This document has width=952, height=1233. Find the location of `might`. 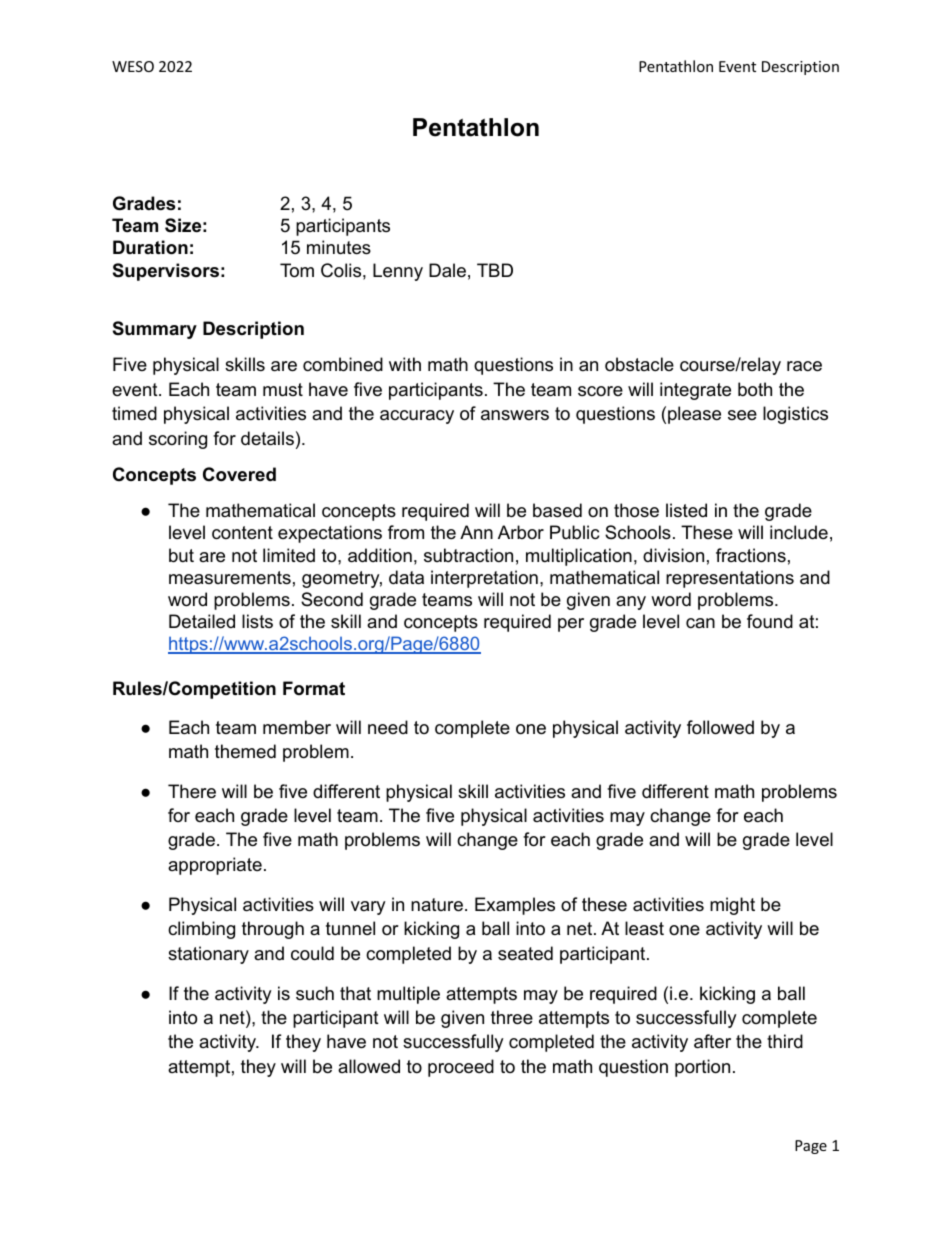

might is located at coordinates (732, 906).
